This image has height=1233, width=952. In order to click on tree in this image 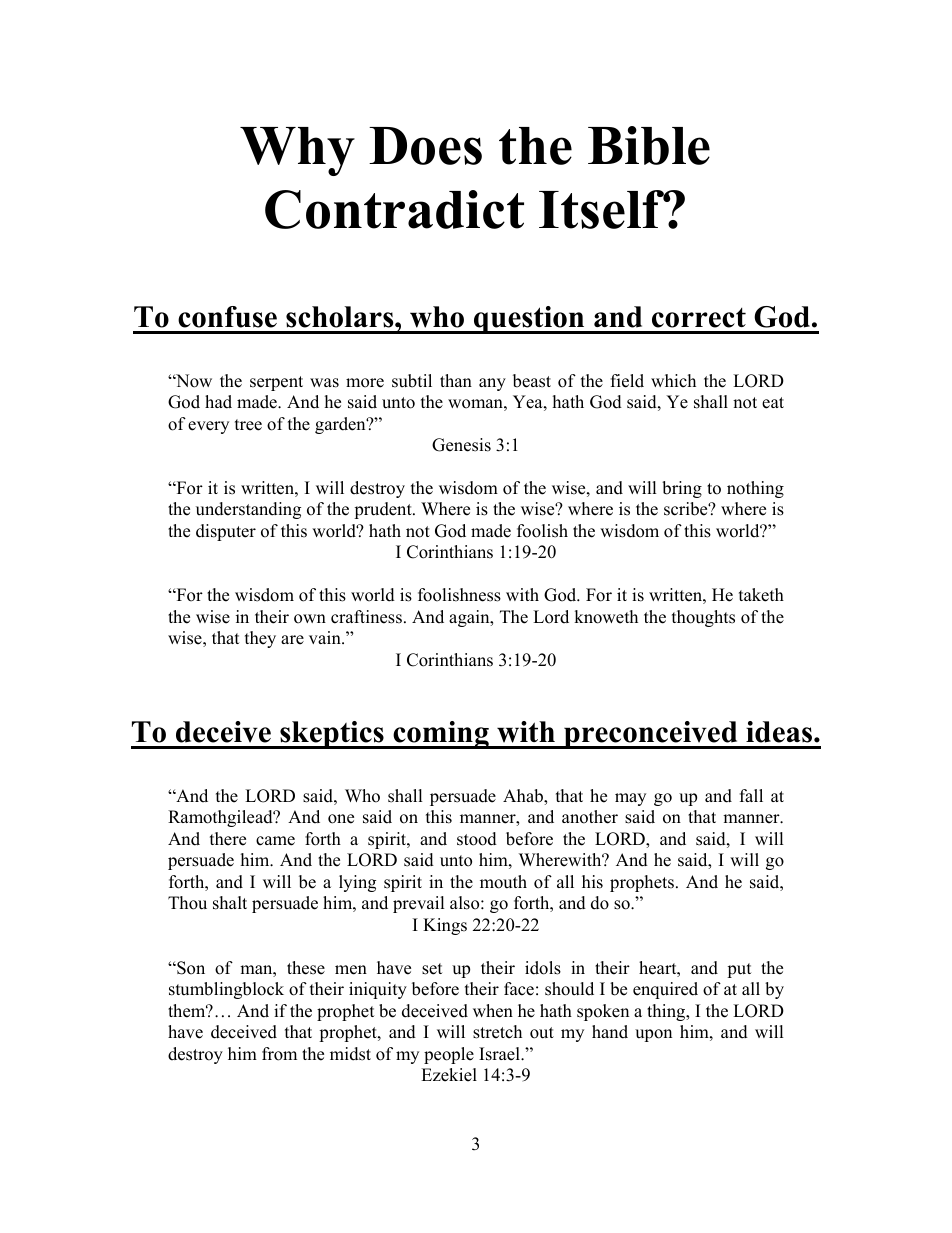, I will do `click(248, 425)`.
